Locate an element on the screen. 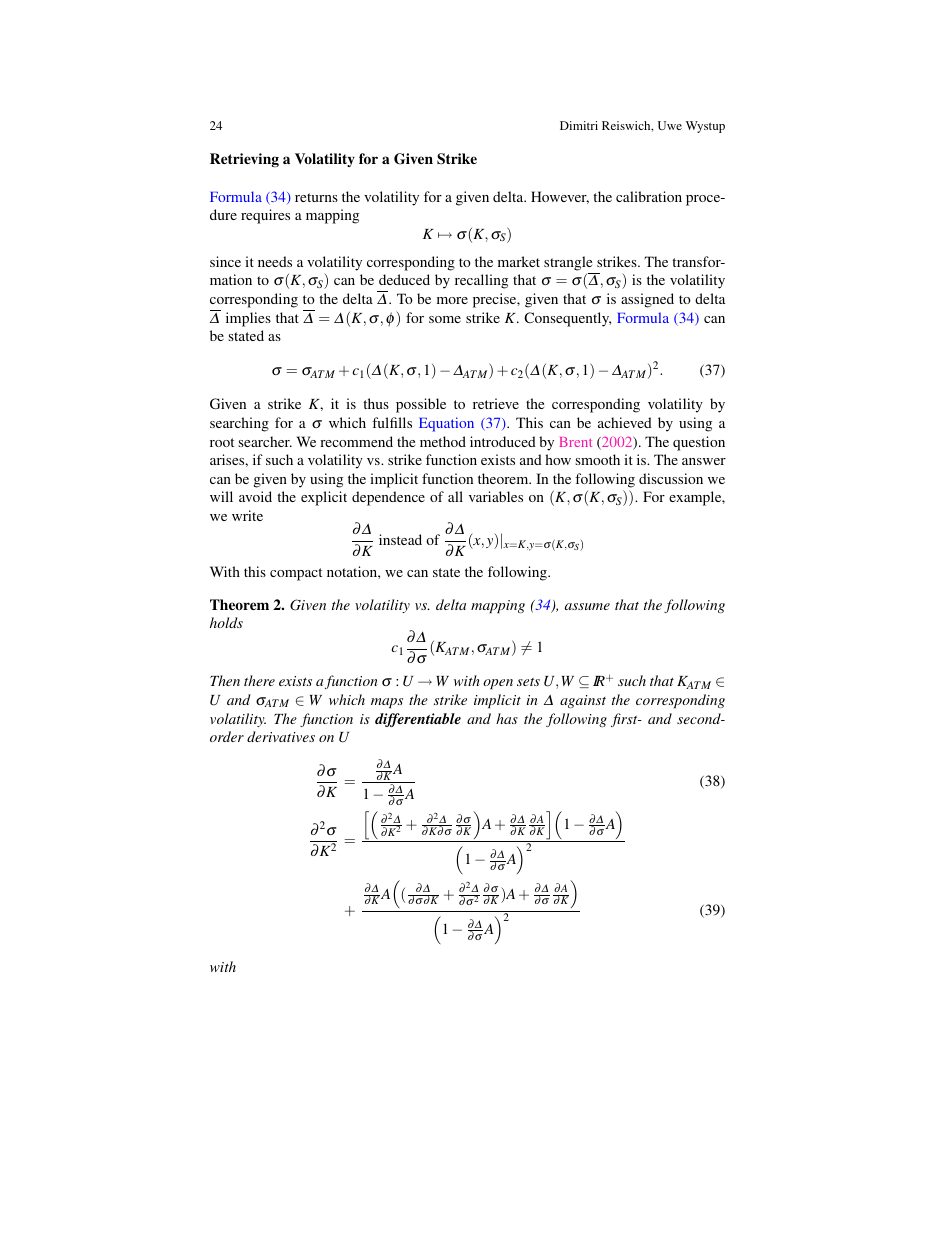 The height and width of the screenshot is (1233, 952). discussion is located at coordinates (671, 478).
